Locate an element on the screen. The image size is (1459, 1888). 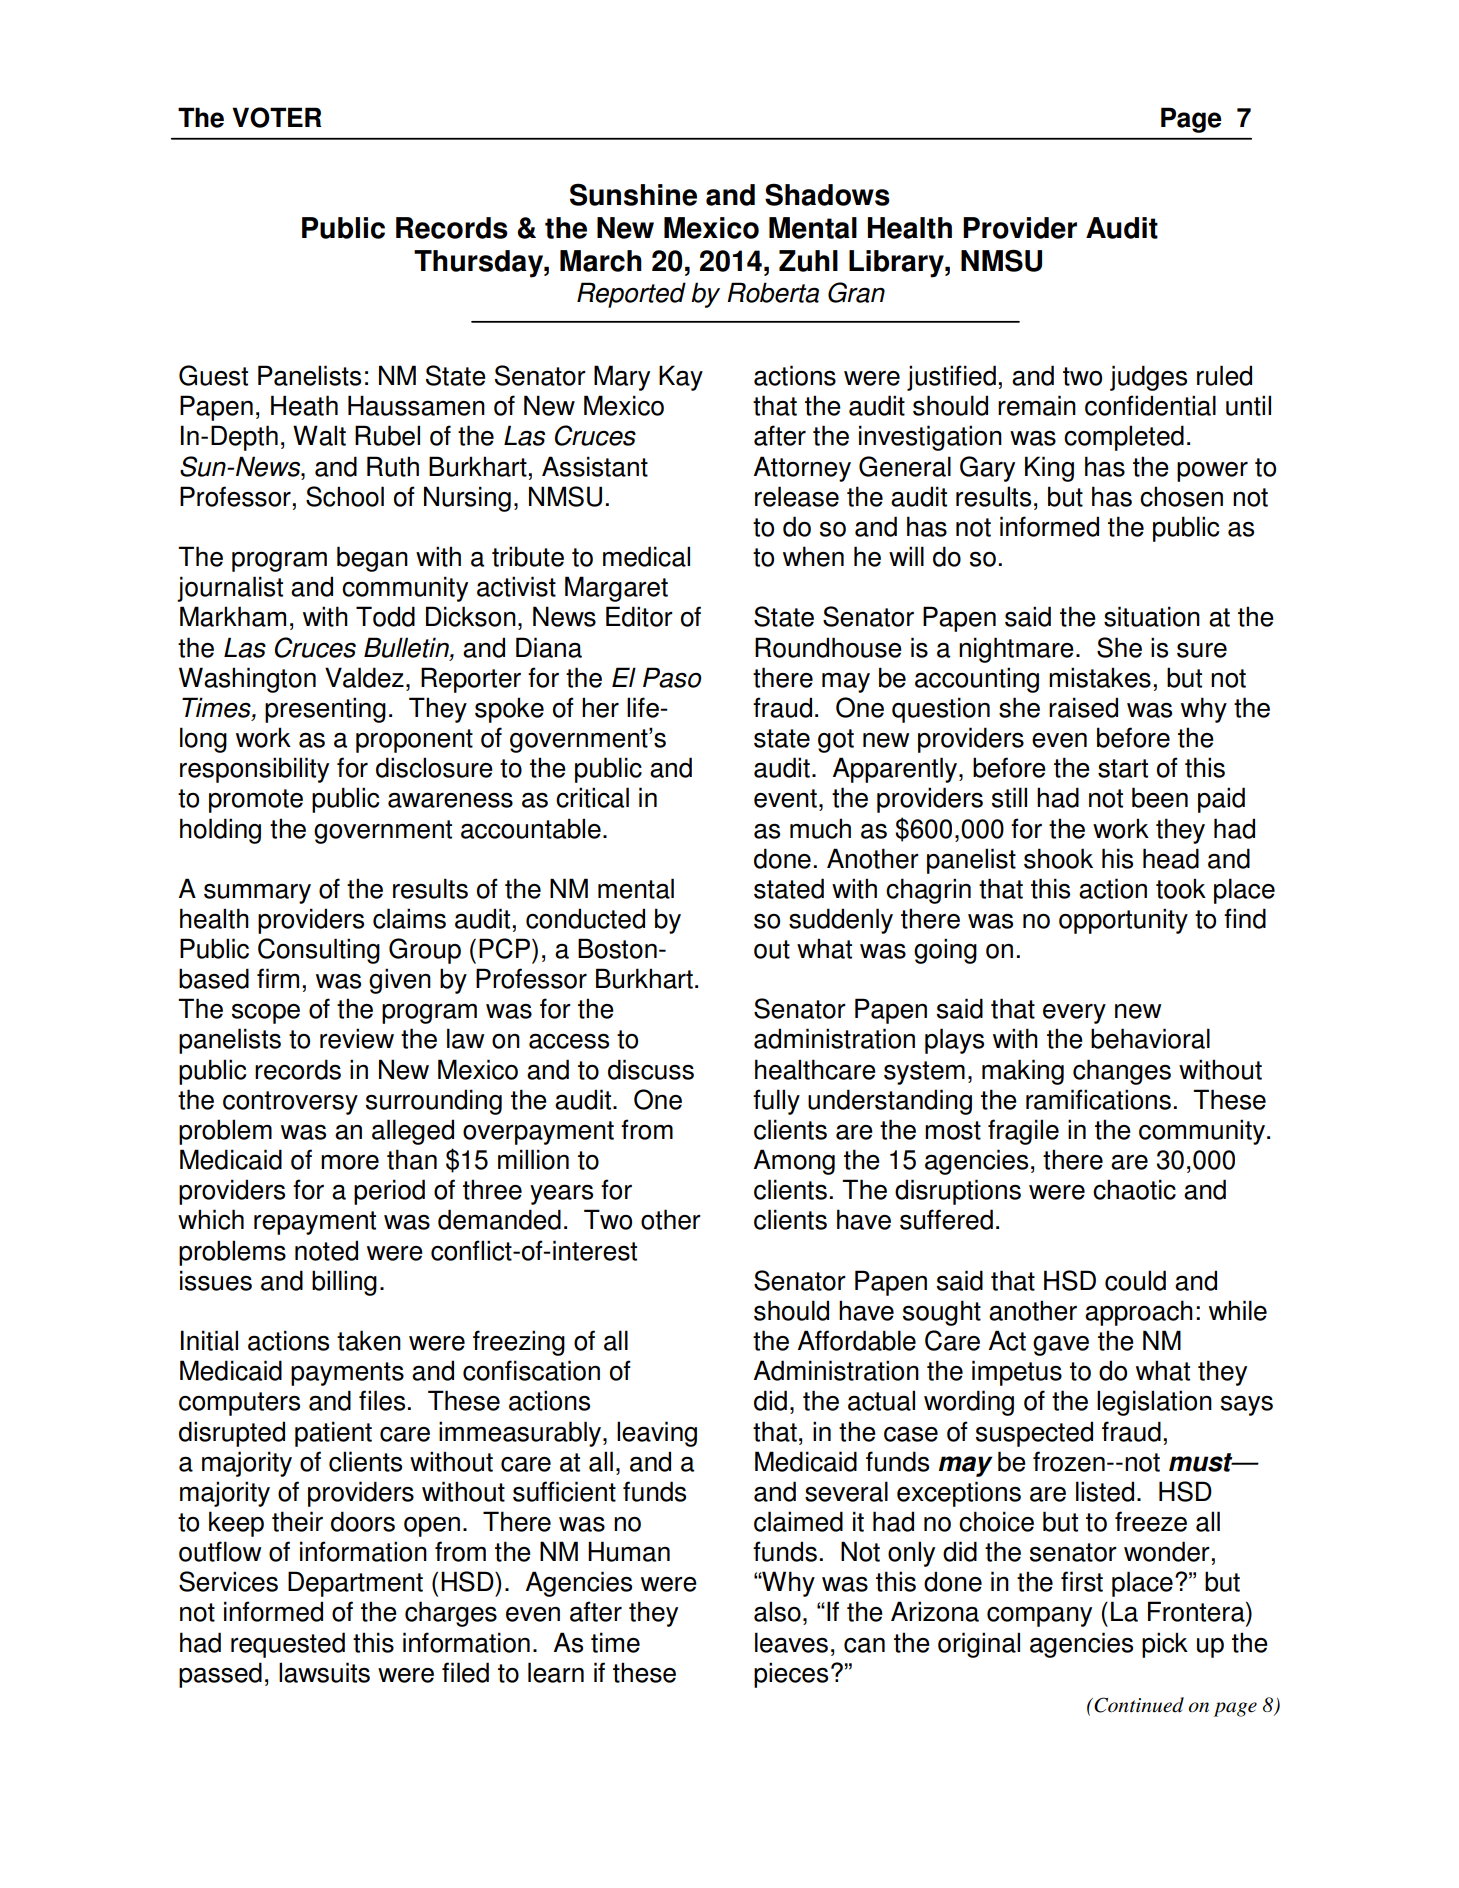
leaves is located at coordinates (791, 1642).
